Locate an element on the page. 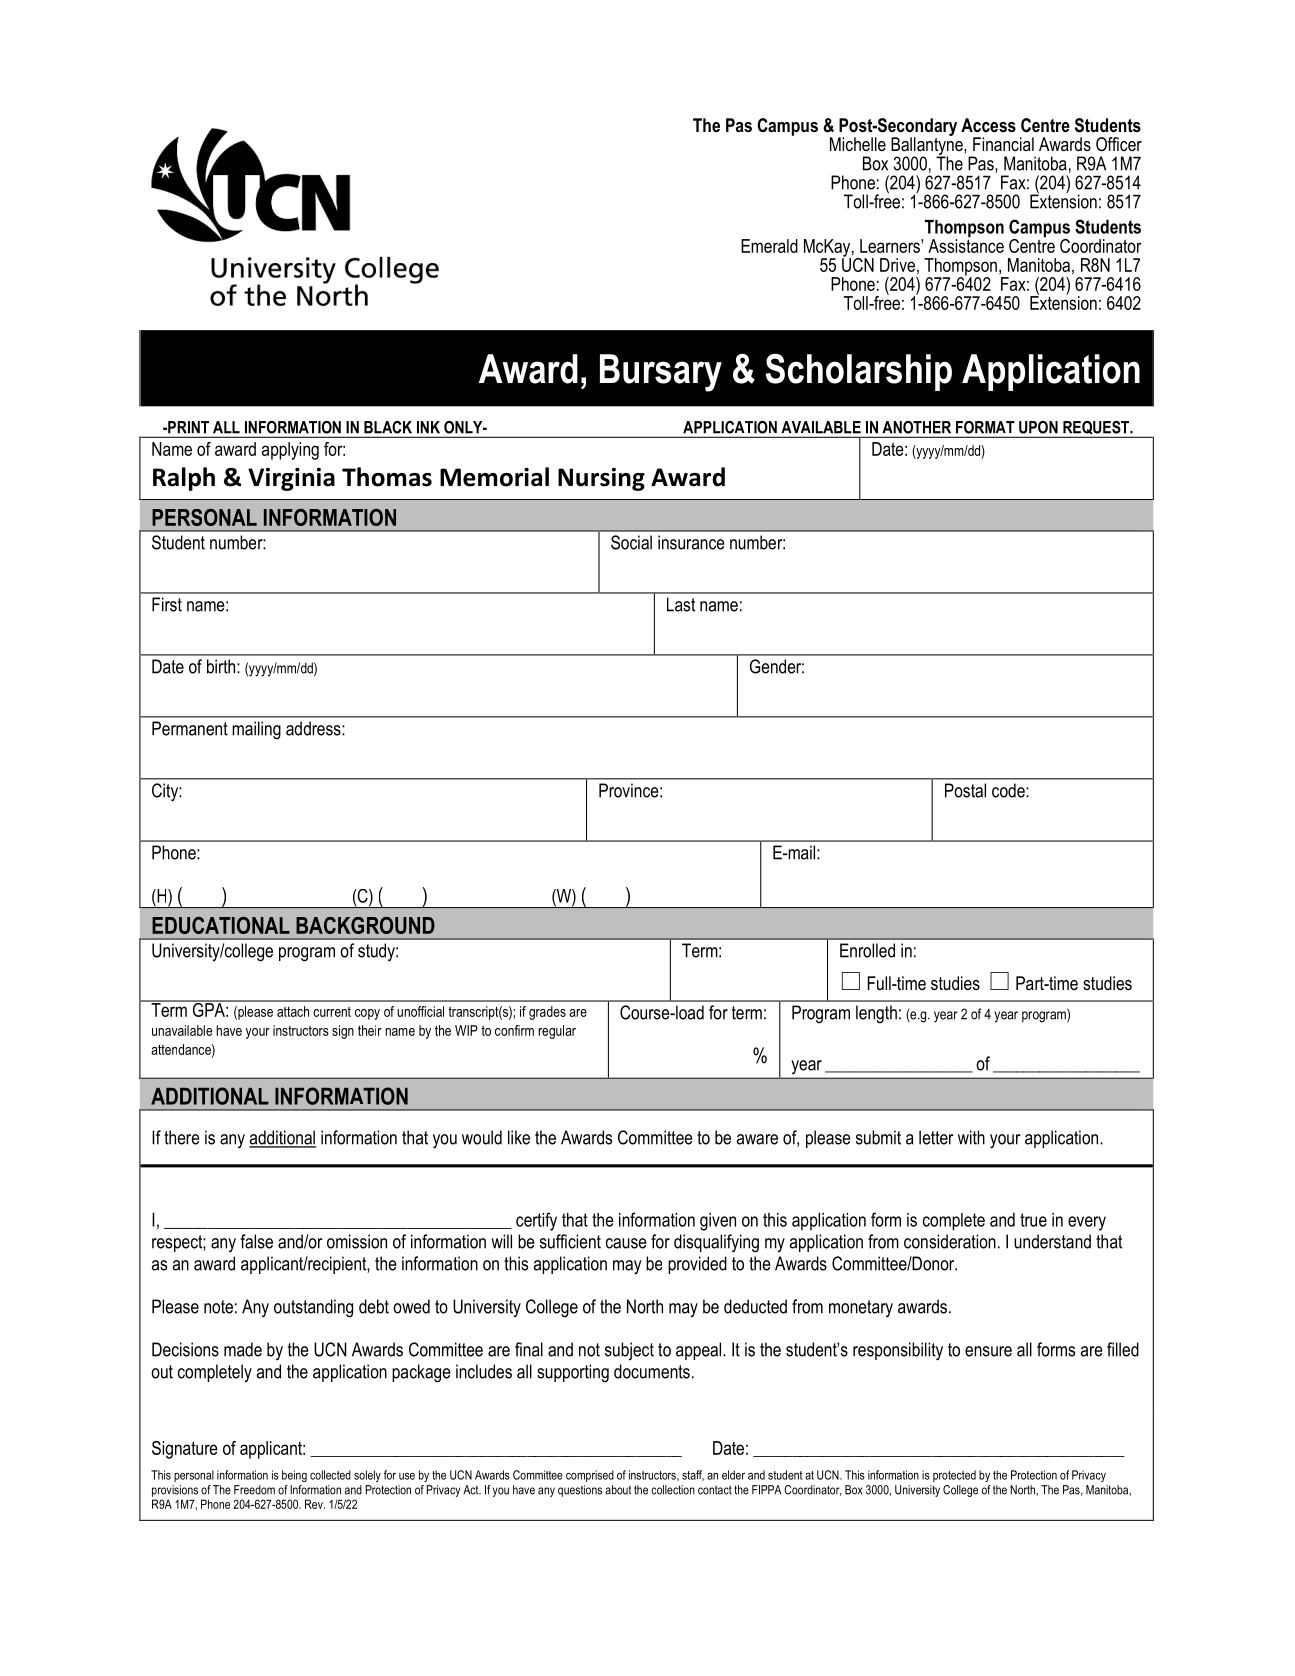  Financial is located at coordinates (1003, 144).
